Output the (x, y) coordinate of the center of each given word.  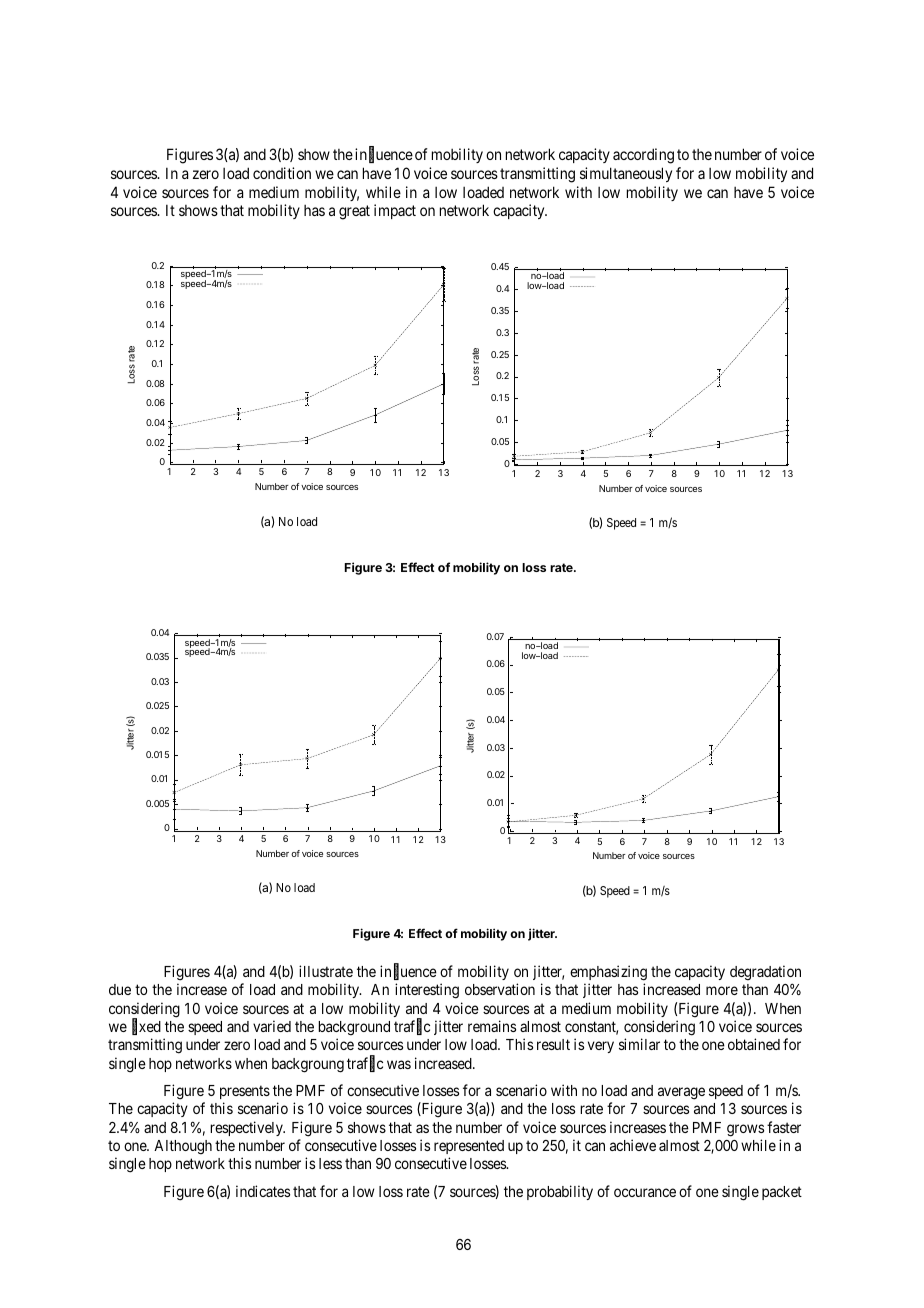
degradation (765, 974)
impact (395, 211)
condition (282, 173)
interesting (427, 991)
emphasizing (608, 974)
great (354, 212)
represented (469, 1147)
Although (183, 1147)
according (643, 156)
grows (745, 1130)
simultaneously (626, 174)
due (120, 989)
